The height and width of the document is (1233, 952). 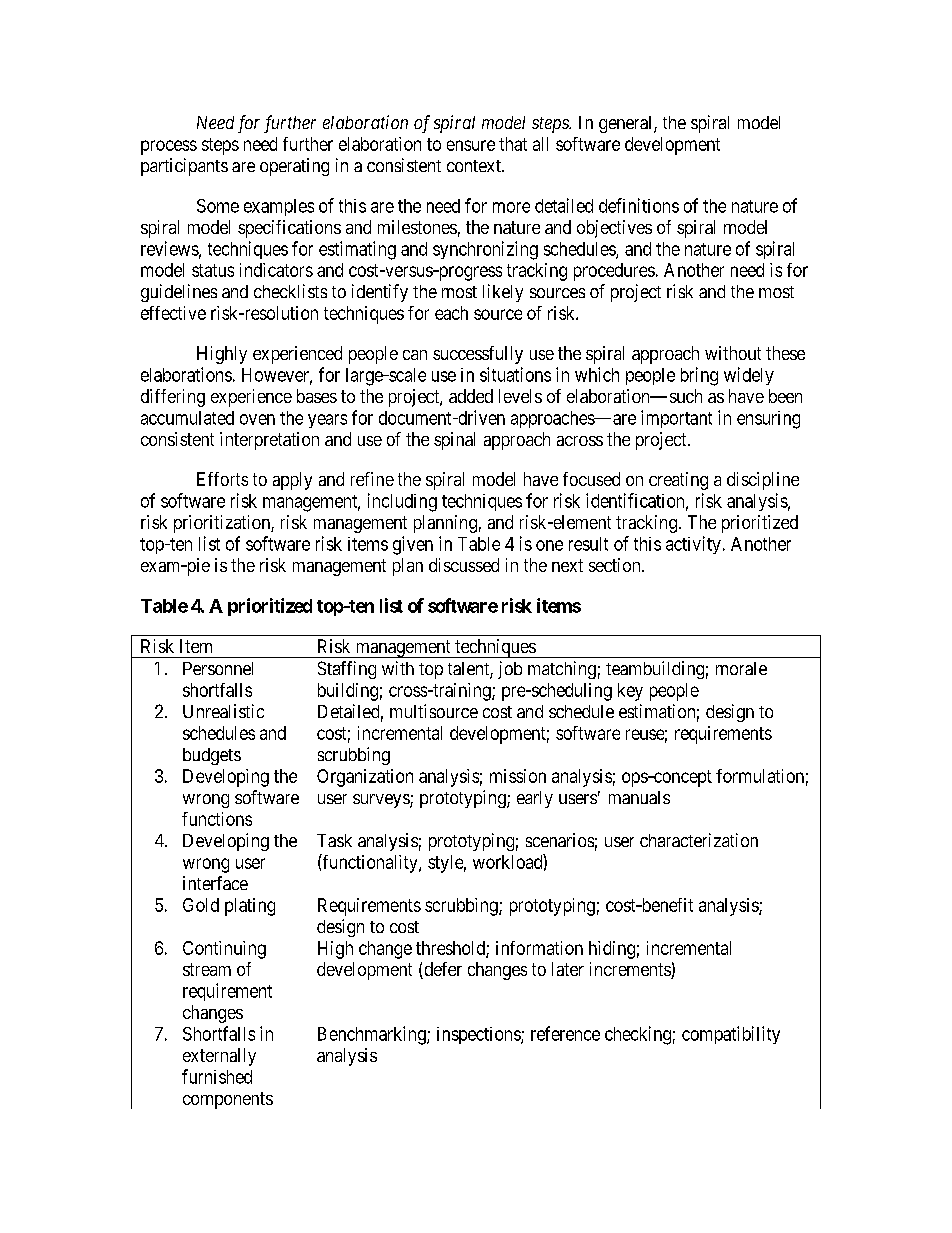 I want to click on Personnel, so click(x=218, y=668).
